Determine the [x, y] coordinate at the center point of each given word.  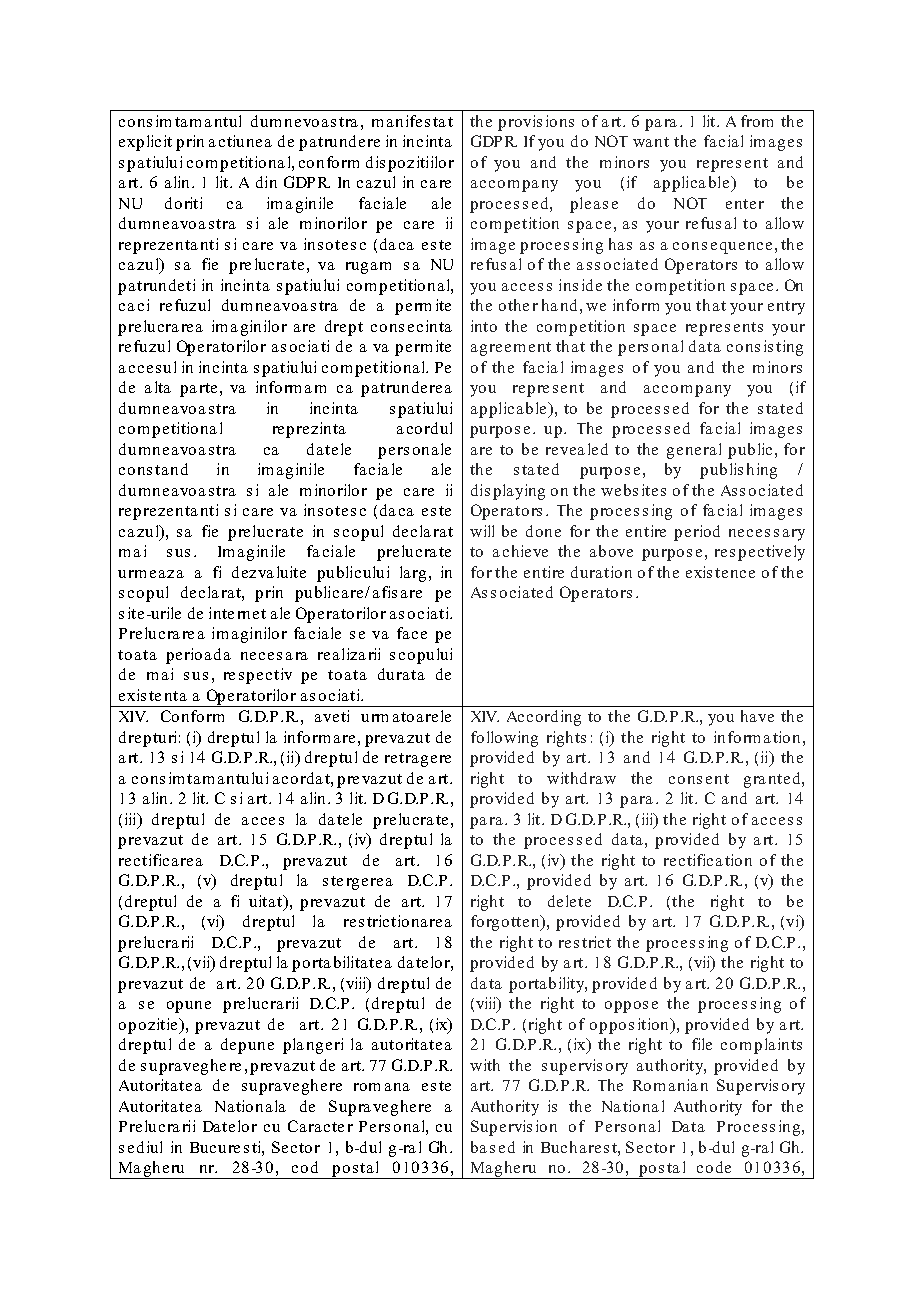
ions [560, 121]
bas [483, 1147]
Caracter [320, 1126]
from [757, 121]
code [714, 1167]
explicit [145, 143]
